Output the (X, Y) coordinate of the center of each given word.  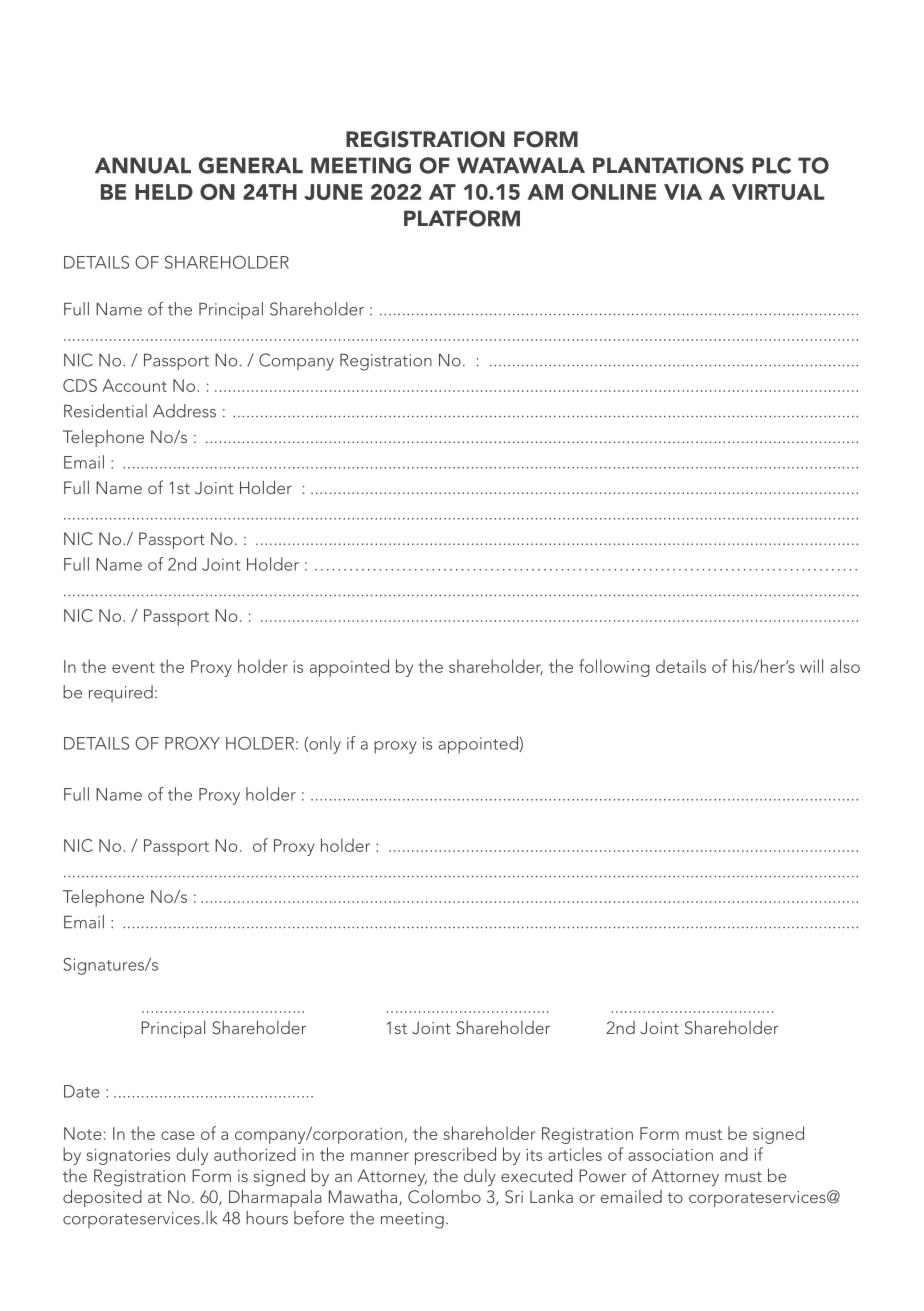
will (811, 666)
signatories (128, 1156)
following (614, 668)
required (121, 693)
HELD (164, 192)
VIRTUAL (778, 192)
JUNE (333, 192)
